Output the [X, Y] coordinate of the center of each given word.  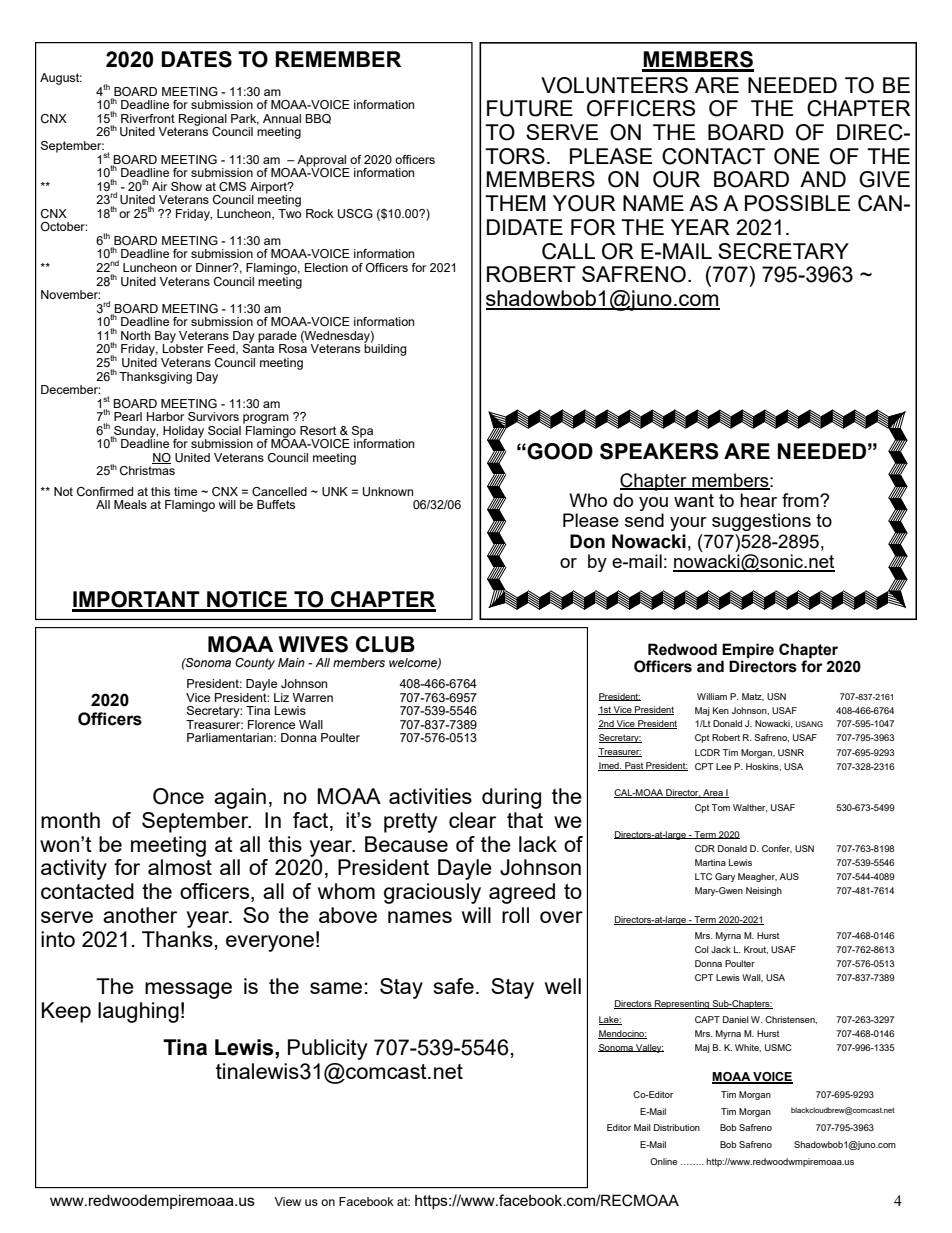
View [287, 1201]
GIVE [884, 179]
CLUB [385, 644]
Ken [721, 710]
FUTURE [530, 108]
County [255, 664]
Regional [203, 121]
